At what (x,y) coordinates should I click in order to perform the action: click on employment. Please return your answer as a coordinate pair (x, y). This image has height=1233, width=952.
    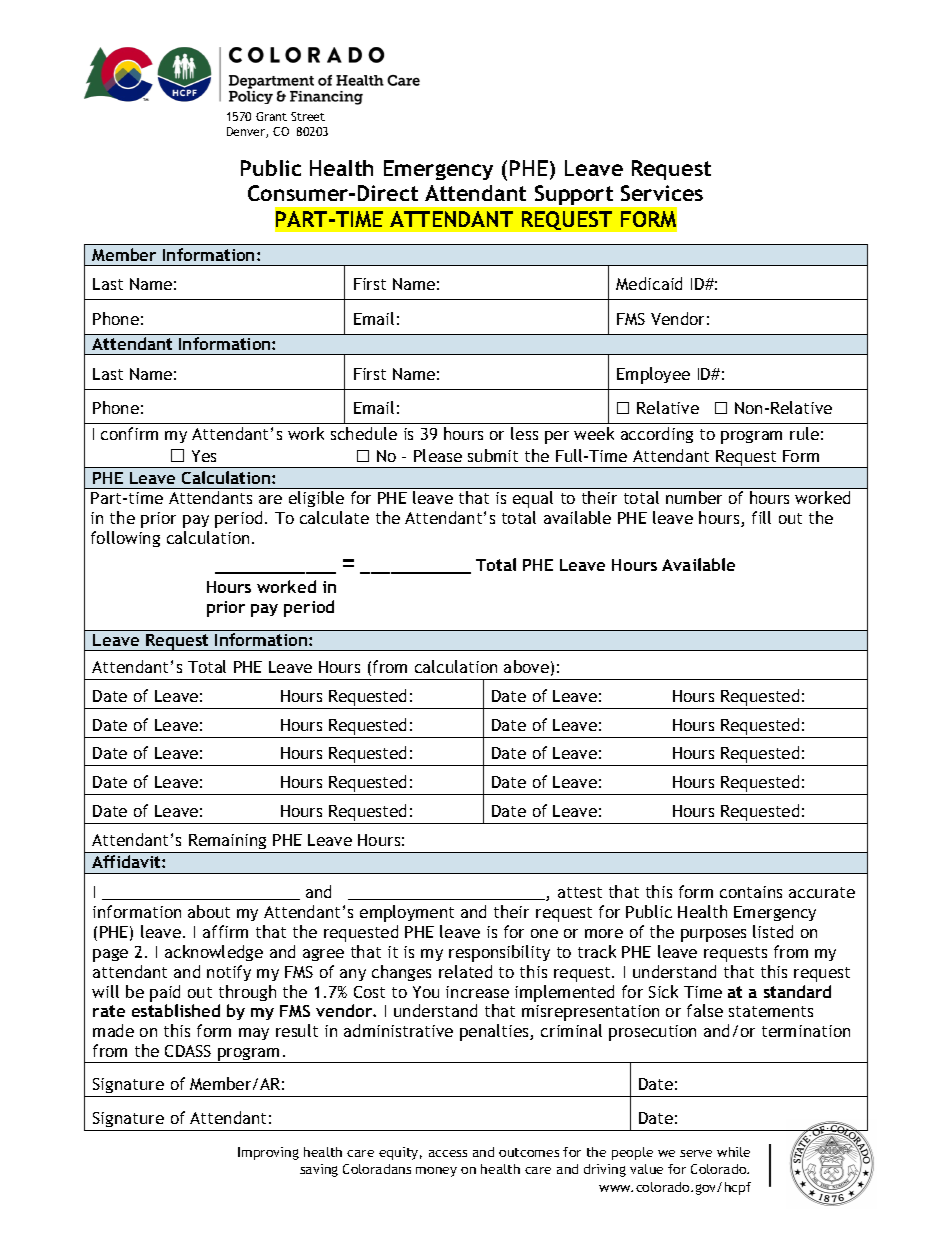
    Looking at the image, I should click on (407, 913).
